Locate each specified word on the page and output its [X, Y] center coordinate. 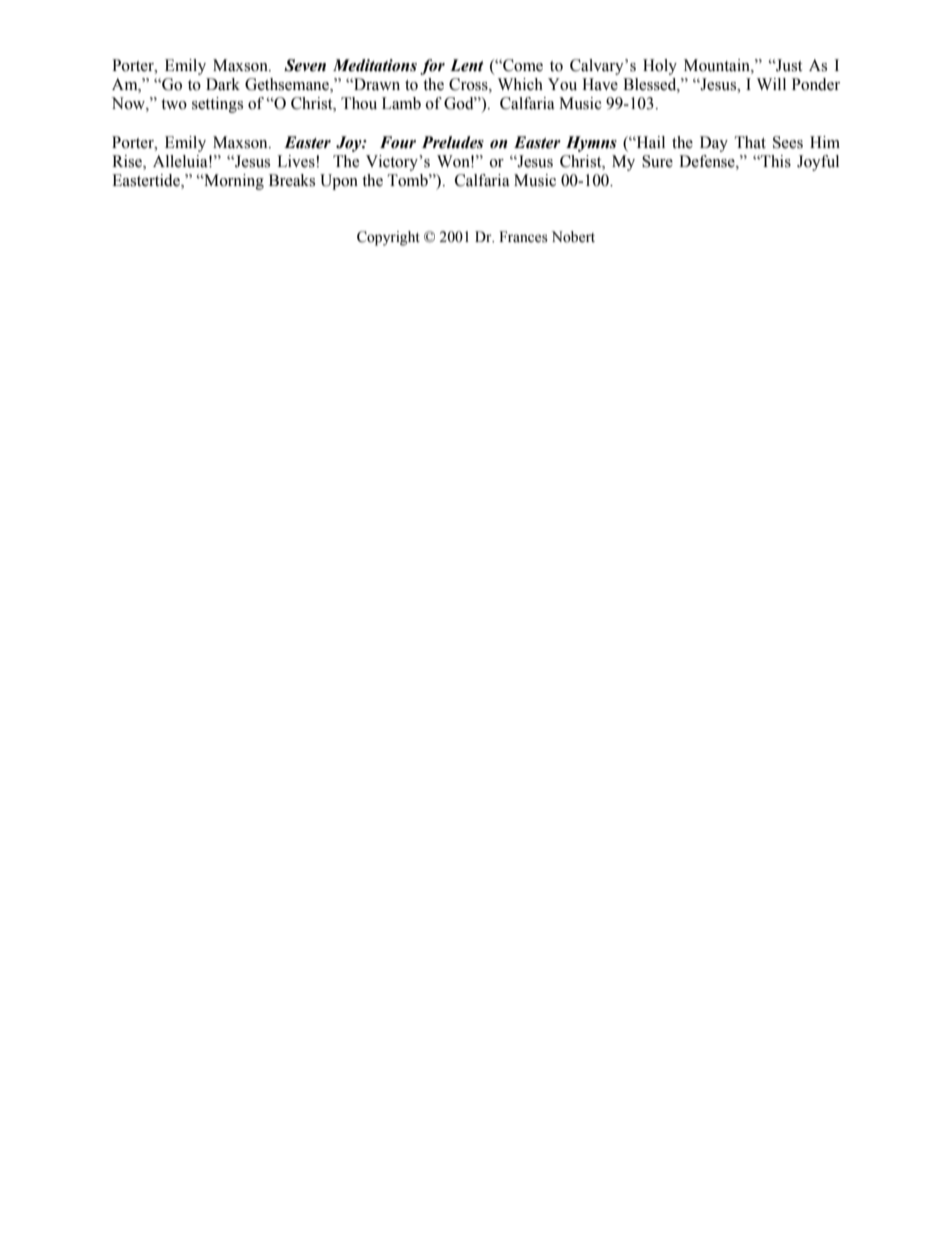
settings [217, 105]
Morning [233, 182]
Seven [305, 65]
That [750, 142]
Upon [339, 182]
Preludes [453, 142]
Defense [708, 161]
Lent [467, 65]
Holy [660, 67]
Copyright [388, 238]
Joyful [818, 163]
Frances [523, 237]
